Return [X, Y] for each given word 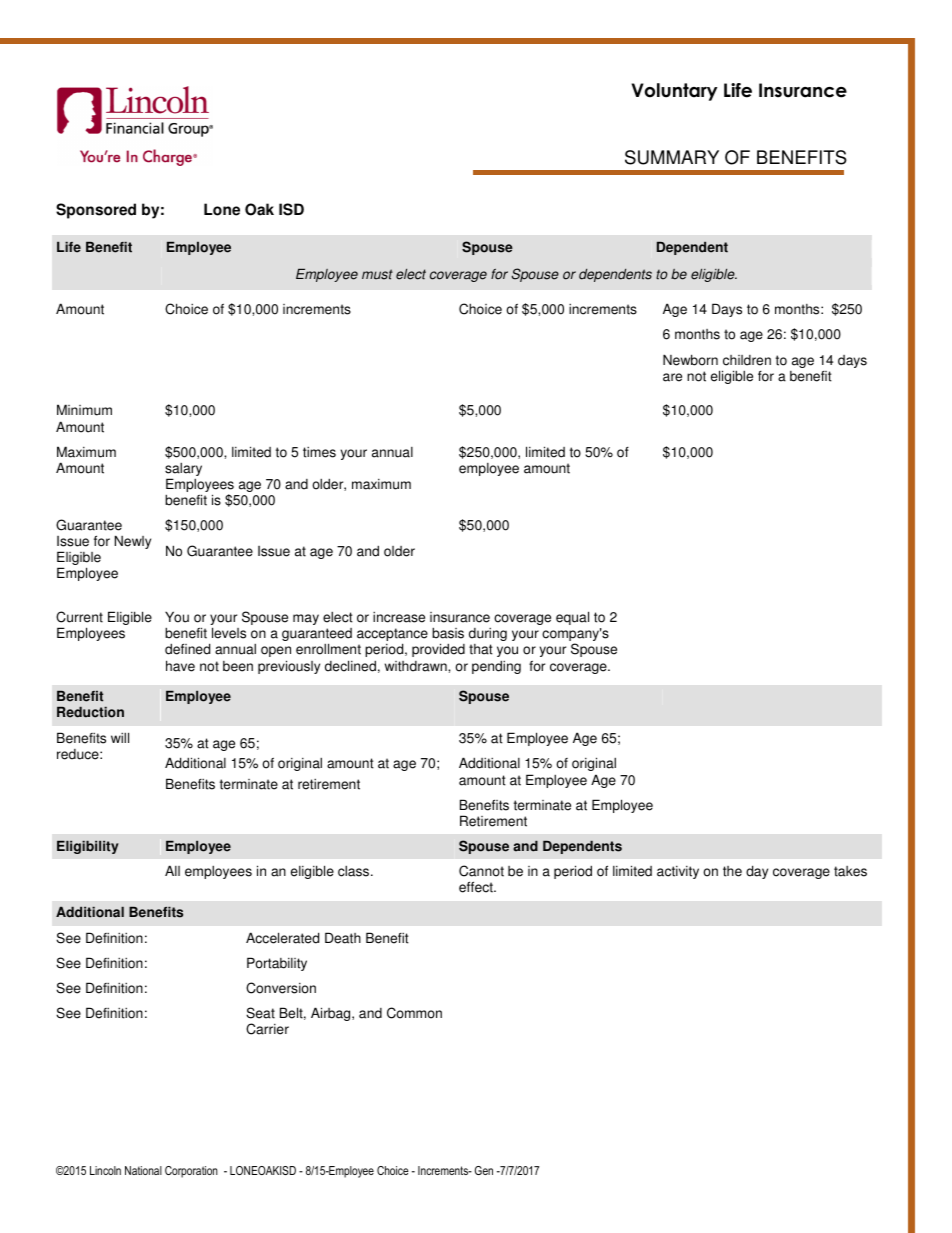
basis [448, 633]
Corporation [191, 1172]
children [747, 360]
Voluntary [674, 92]
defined [187, 649]
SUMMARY [672, 157]
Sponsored [96, 211]
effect [477, 887]
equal [572, 618]
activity [678, 872]
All [172, 870]
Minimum [84, 410]
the [732, 871]
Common [414, 1013]
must [377, 274]
